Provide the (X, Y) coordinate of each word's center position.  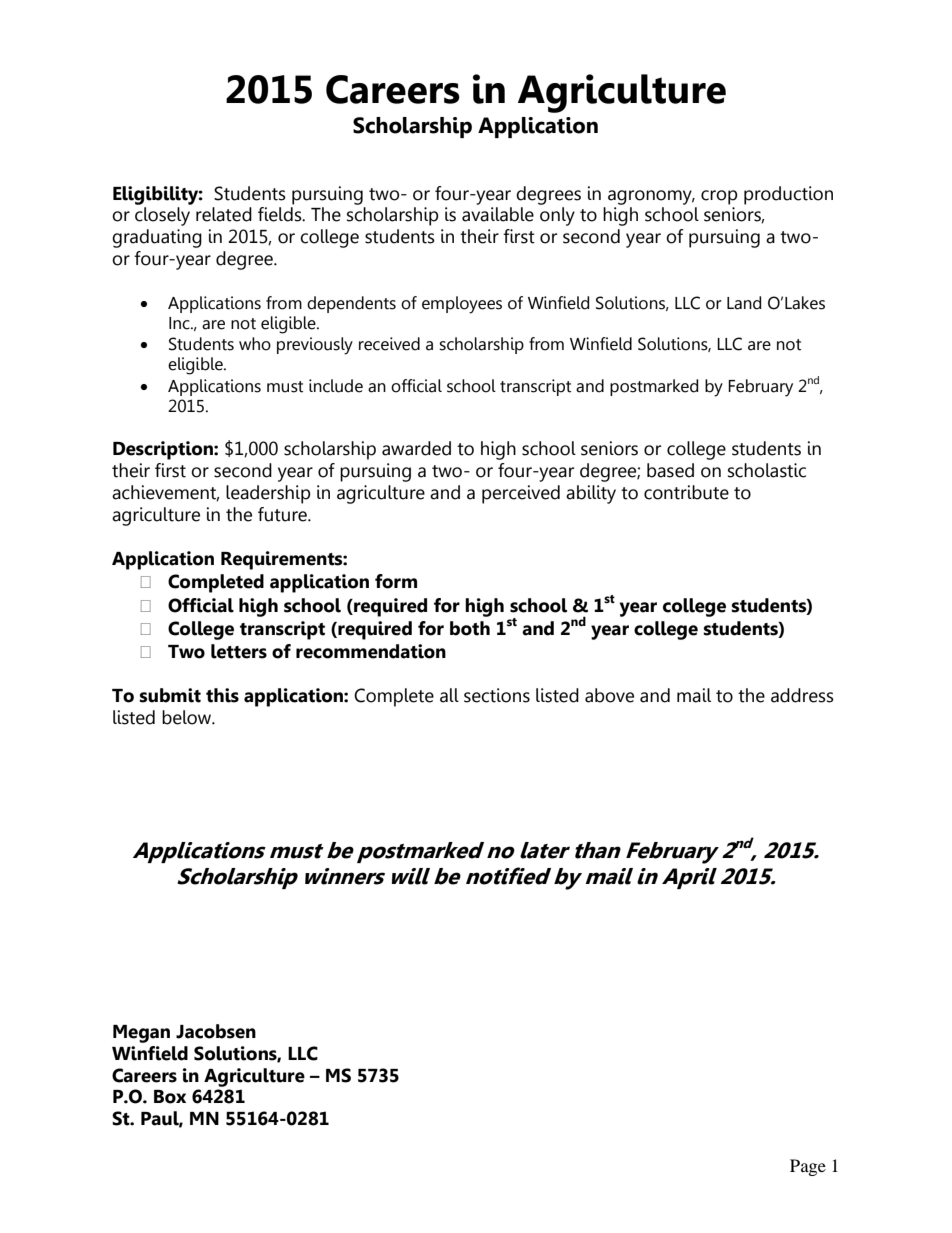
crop (719, 197)
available (498, 214)
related (224, 214)
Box (170, 1097)
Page (808, 1167)
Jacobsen (216, 1031)
